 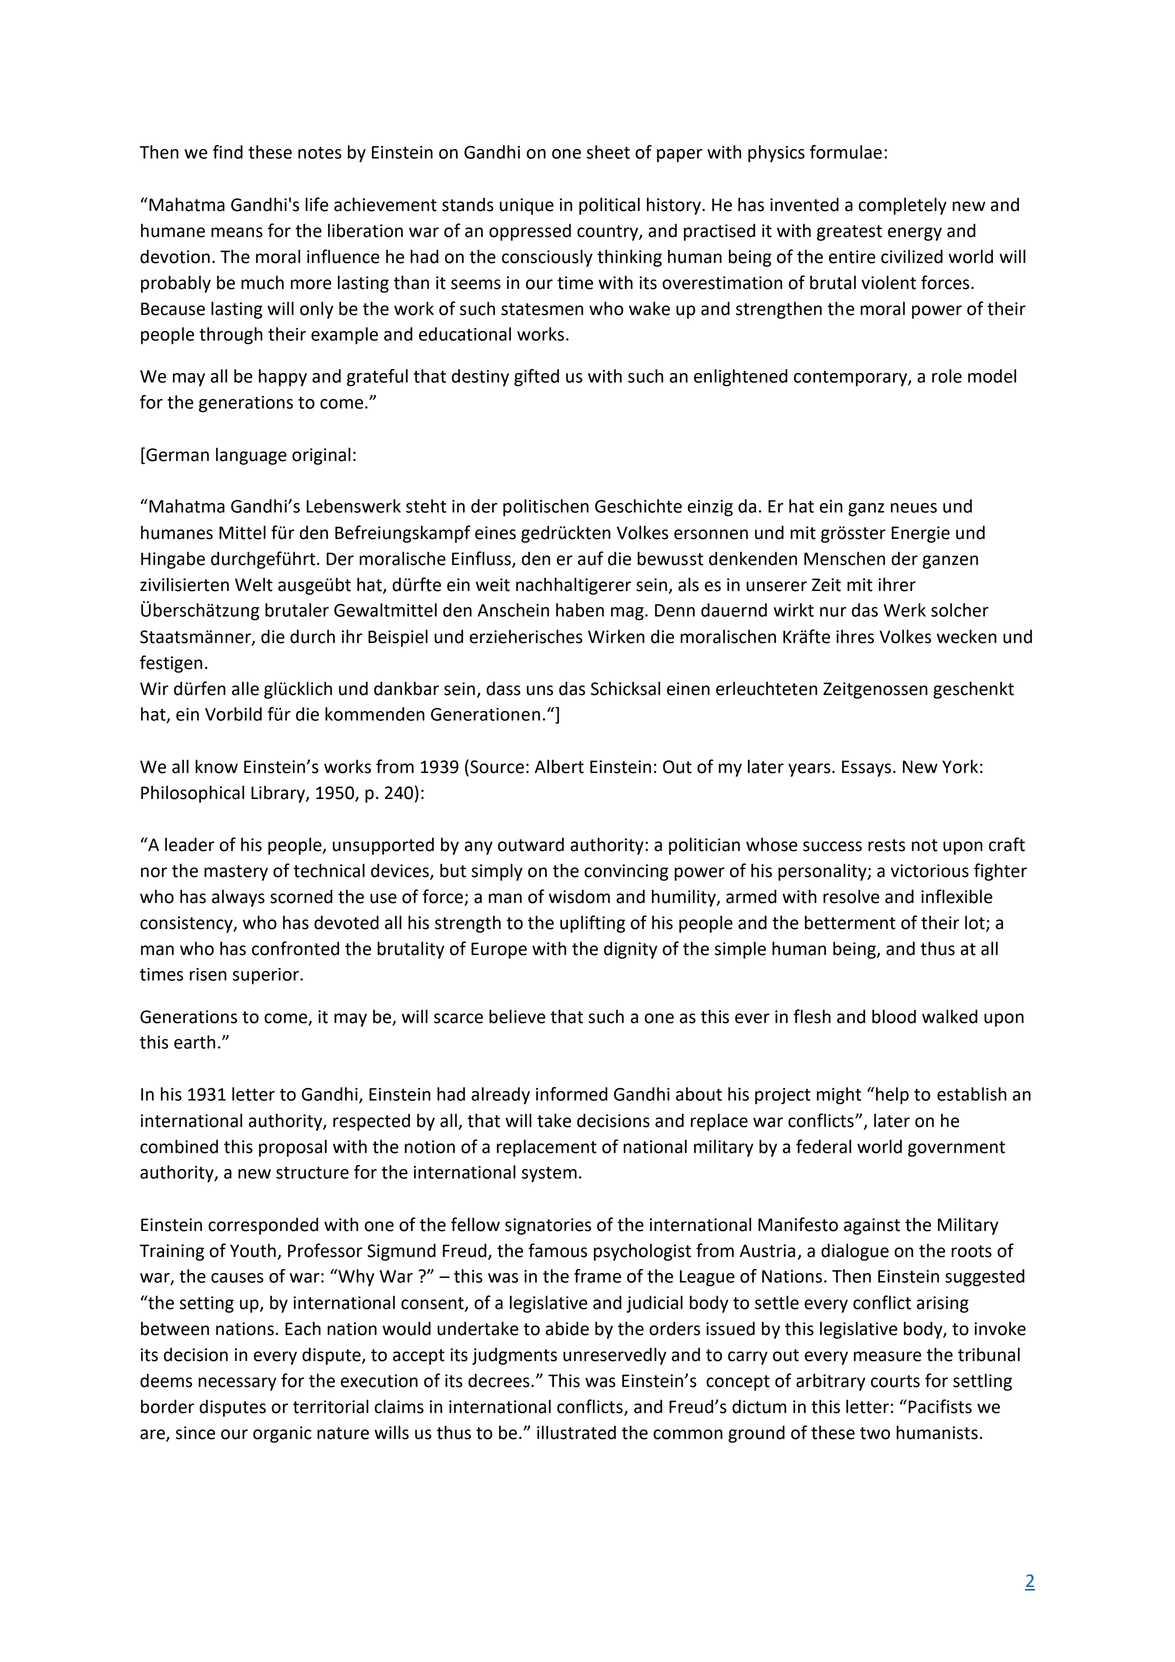 I want to click on necessary, so click(x=237, y=1384).
